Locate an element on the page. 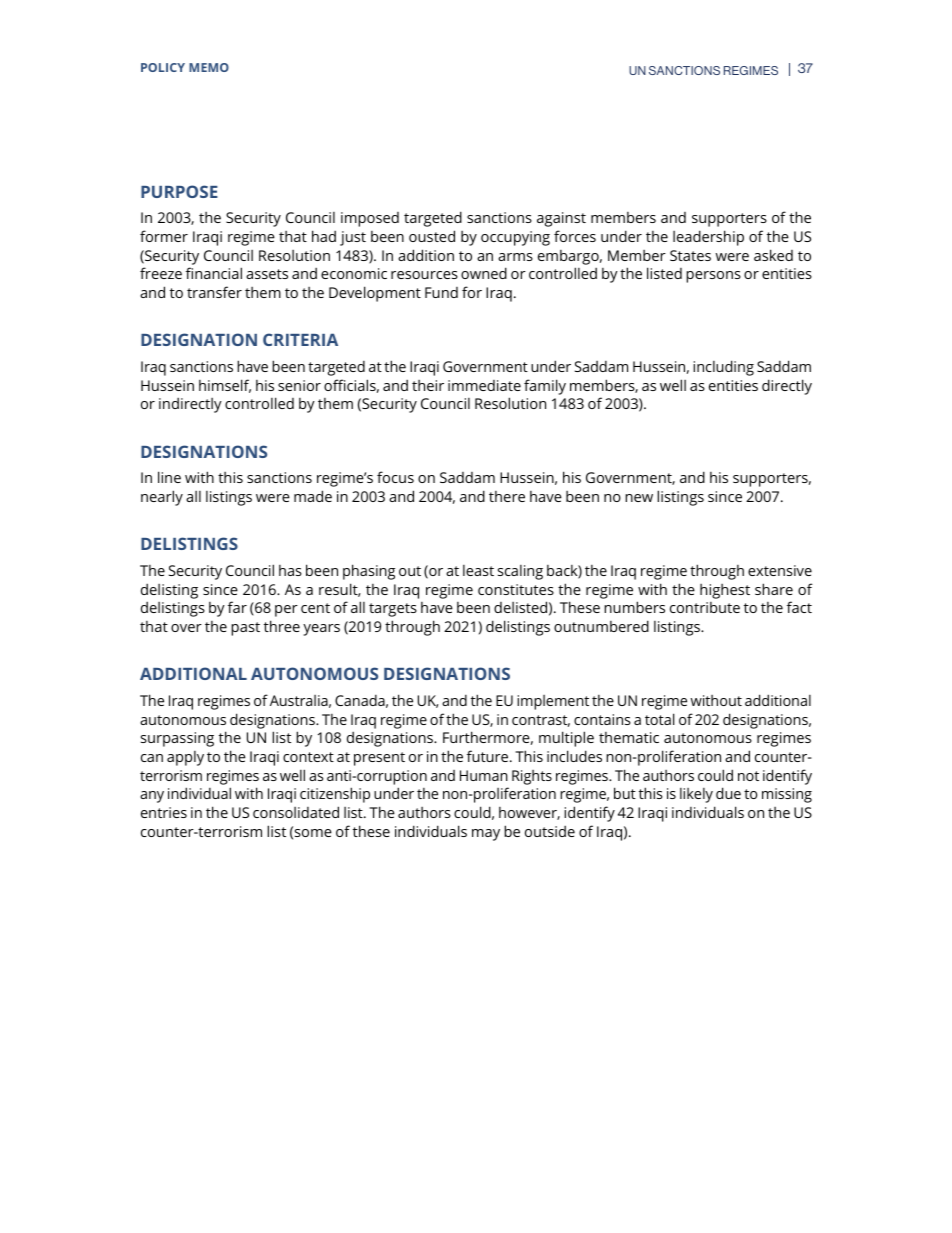 This image has width=952, height=1233. entries is located at coordinates (164, 812).
